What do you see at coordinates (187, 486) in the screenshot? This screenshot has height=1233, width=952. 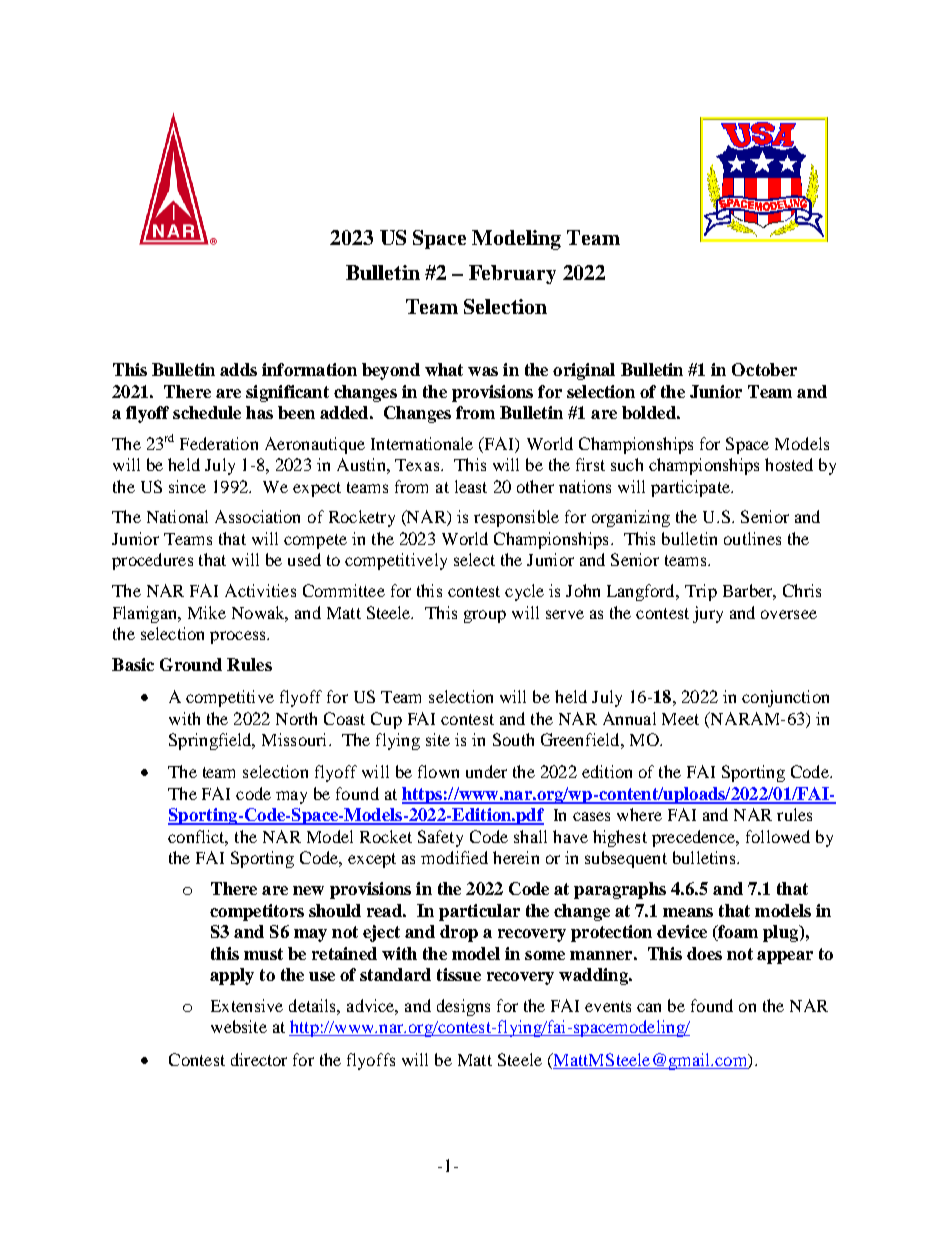 I see `since` at bounding box center [187, 486].
